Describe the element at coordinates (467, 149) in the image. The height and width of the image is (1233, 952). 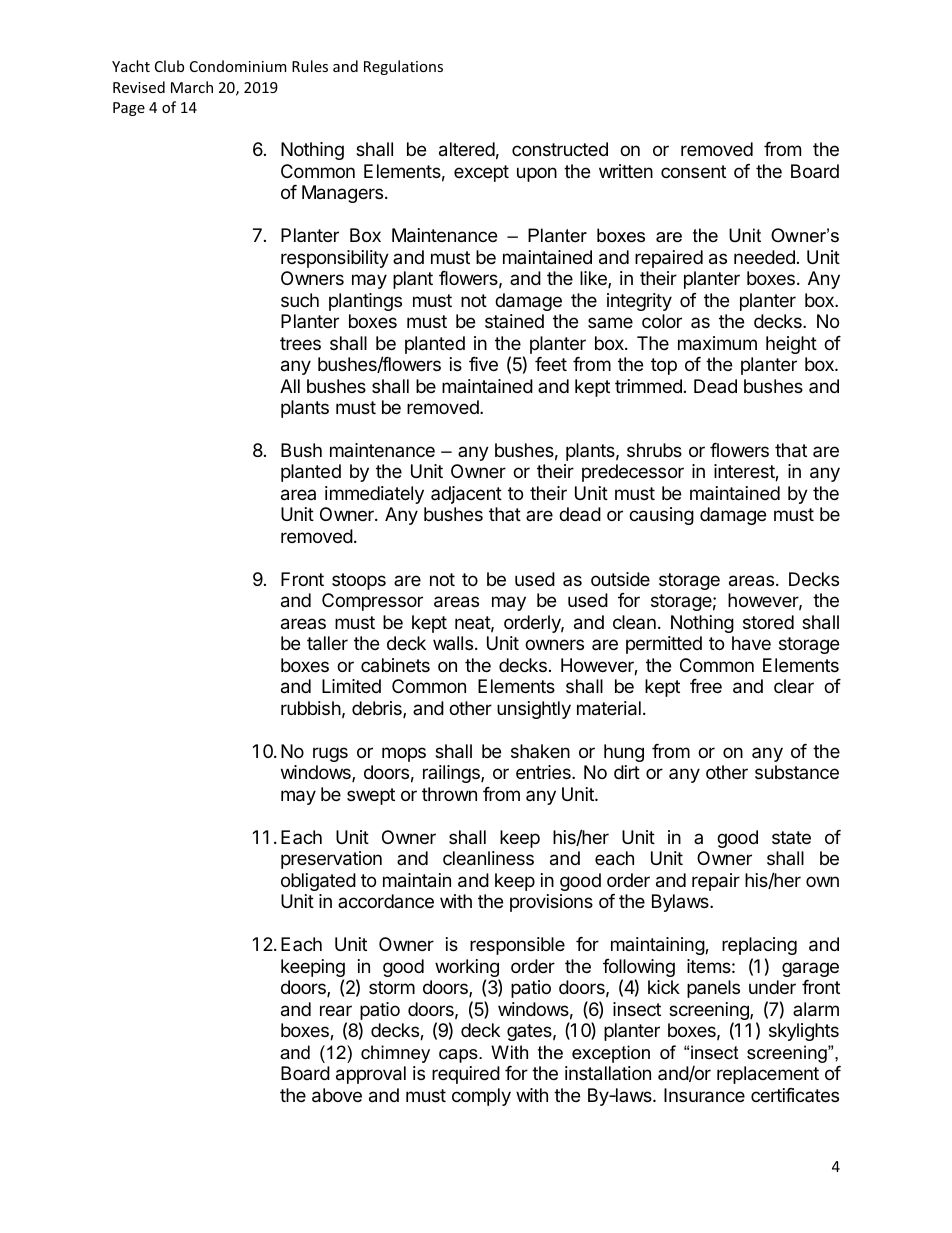
I see `altered` at that location.
